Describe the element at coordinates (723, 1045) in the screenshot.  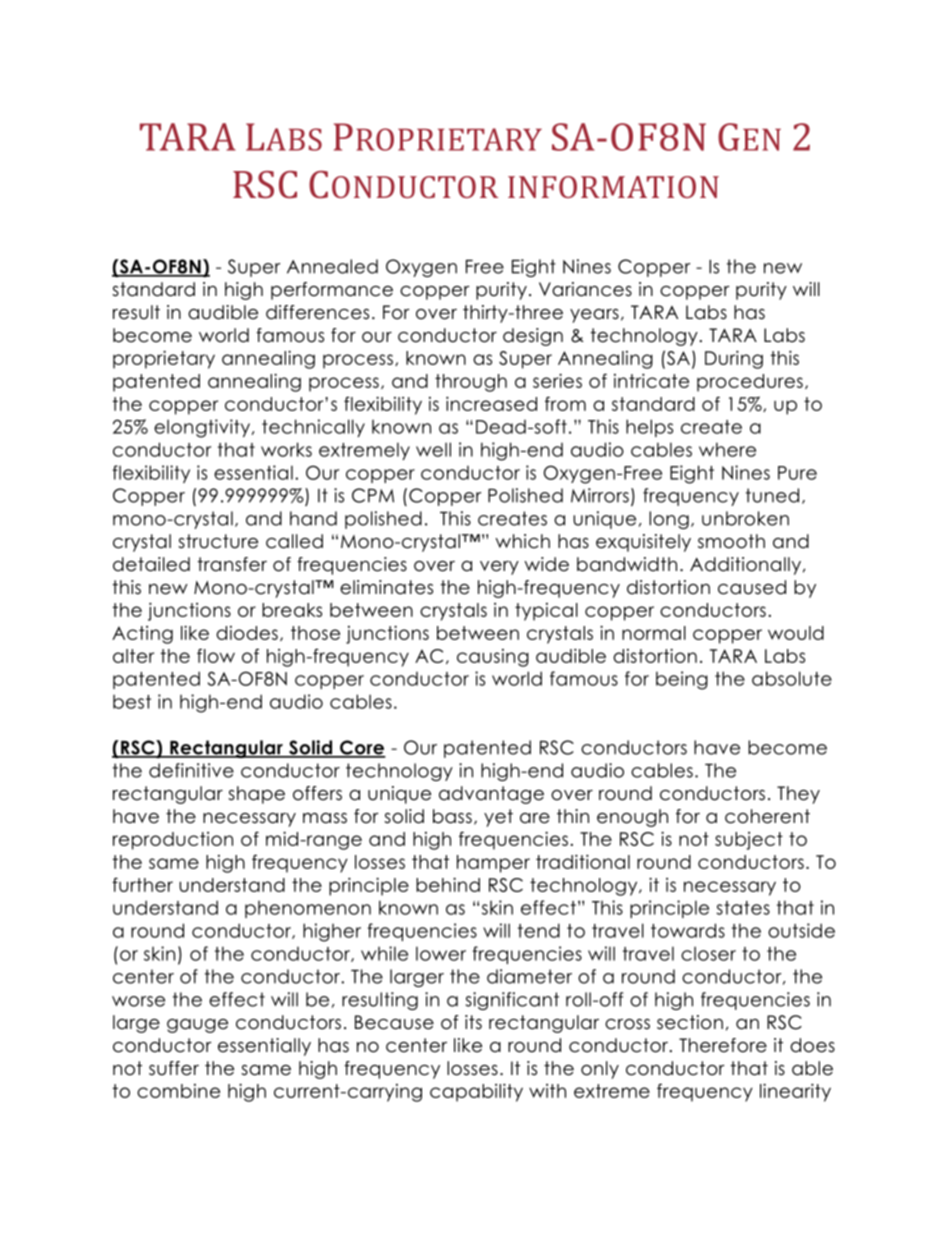
I see `Therefore` at that location.
